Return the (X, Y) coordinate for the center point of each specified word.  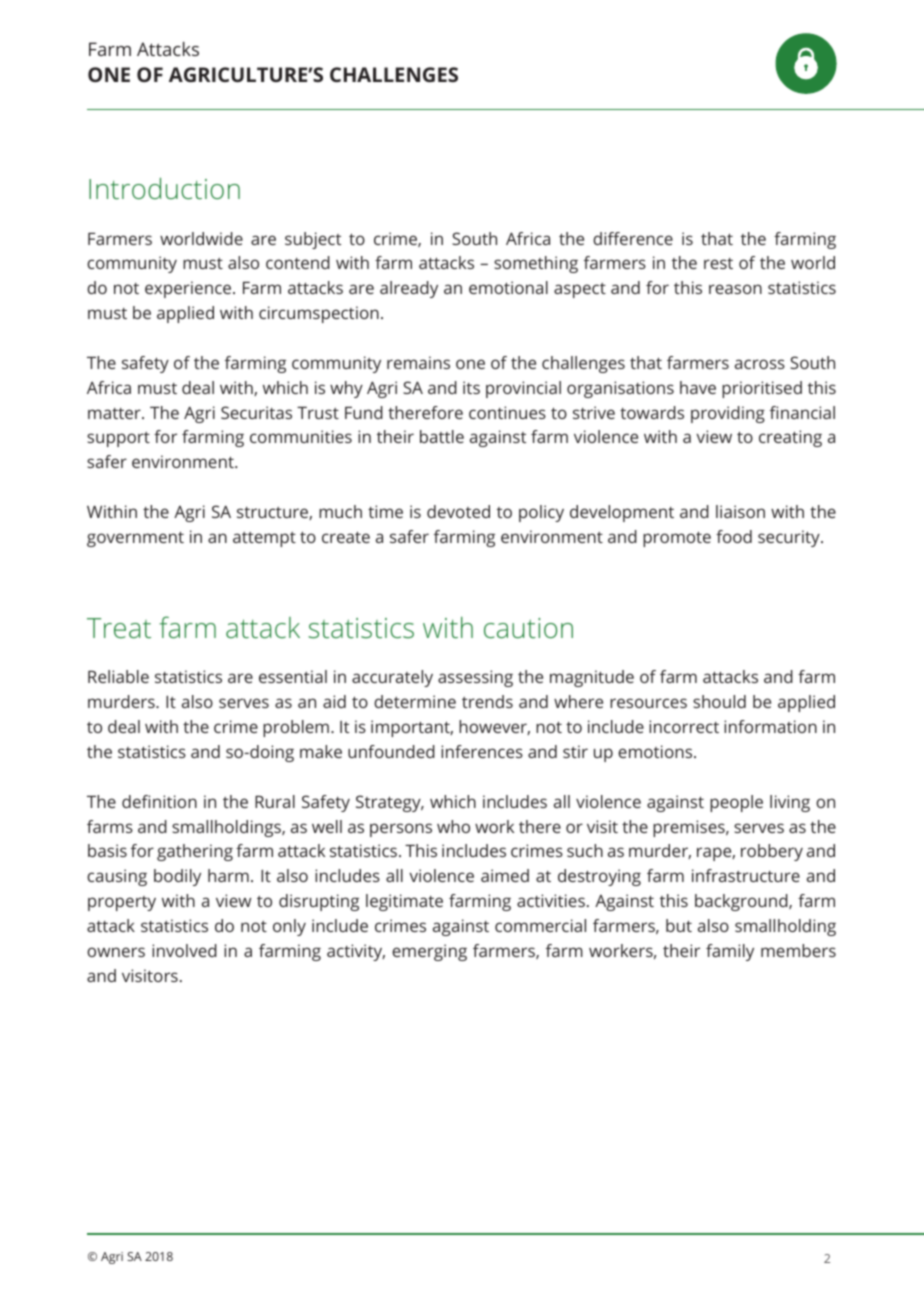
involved (184, 950)
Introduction (164, 188)
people (736, 803)
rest (718, 263)
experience (189, 289)
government (135, 539)
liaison (740, 511)
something (536, 264)
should (719, 701)
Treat (119, 628)
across (760, 364)
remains (418, 362)
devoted (458, 511)
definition (159, 801)
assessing (475, 678)
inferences (482, 751)
